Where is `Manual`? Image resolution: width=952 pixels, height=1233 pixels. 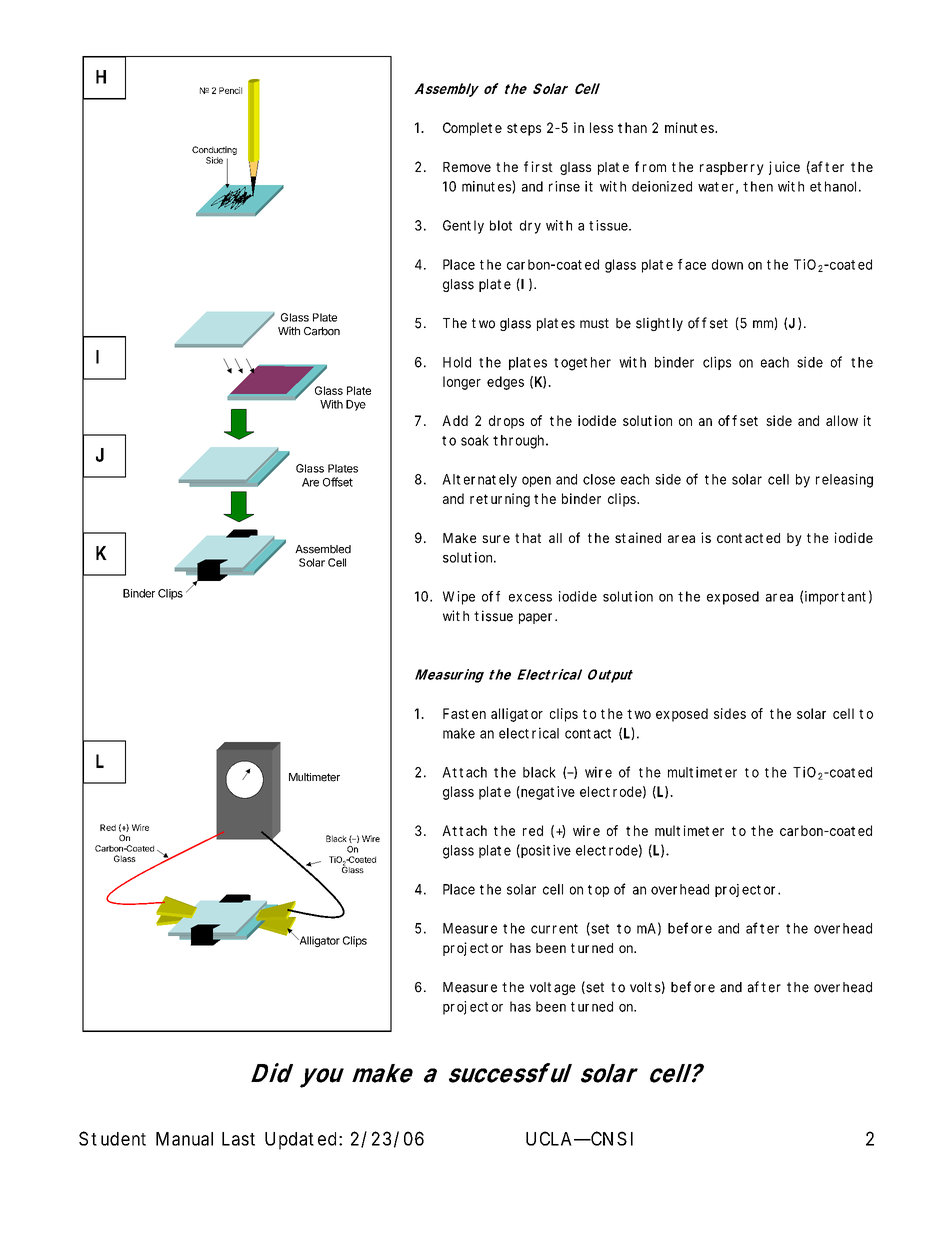
Manual is located at coordinates (184, 1139).
